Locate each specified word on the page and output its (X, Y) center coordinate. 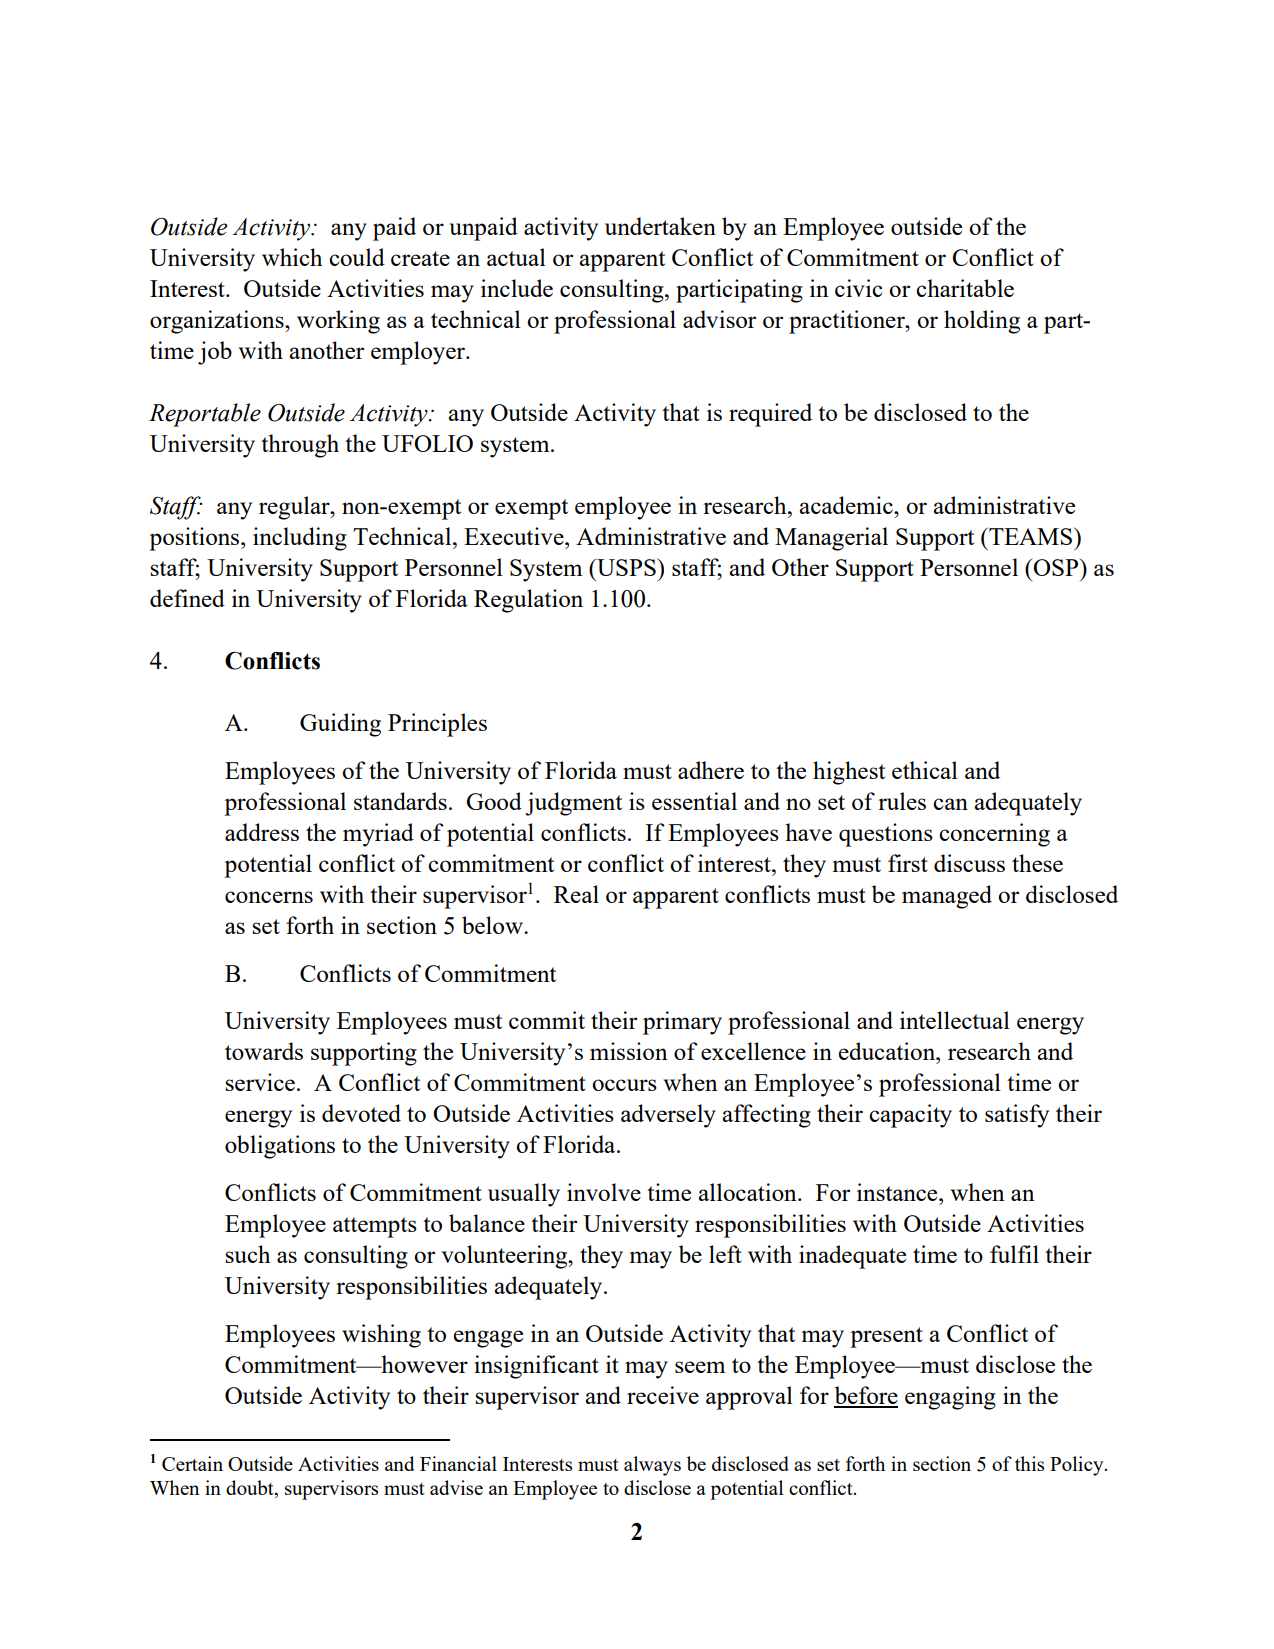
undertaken (660, 226)
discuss (969, 863)
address (262, 832)
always (652, 1466)
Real (576, 894)
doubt (251, 1487)
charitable (965, 288)
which (292, 257)
